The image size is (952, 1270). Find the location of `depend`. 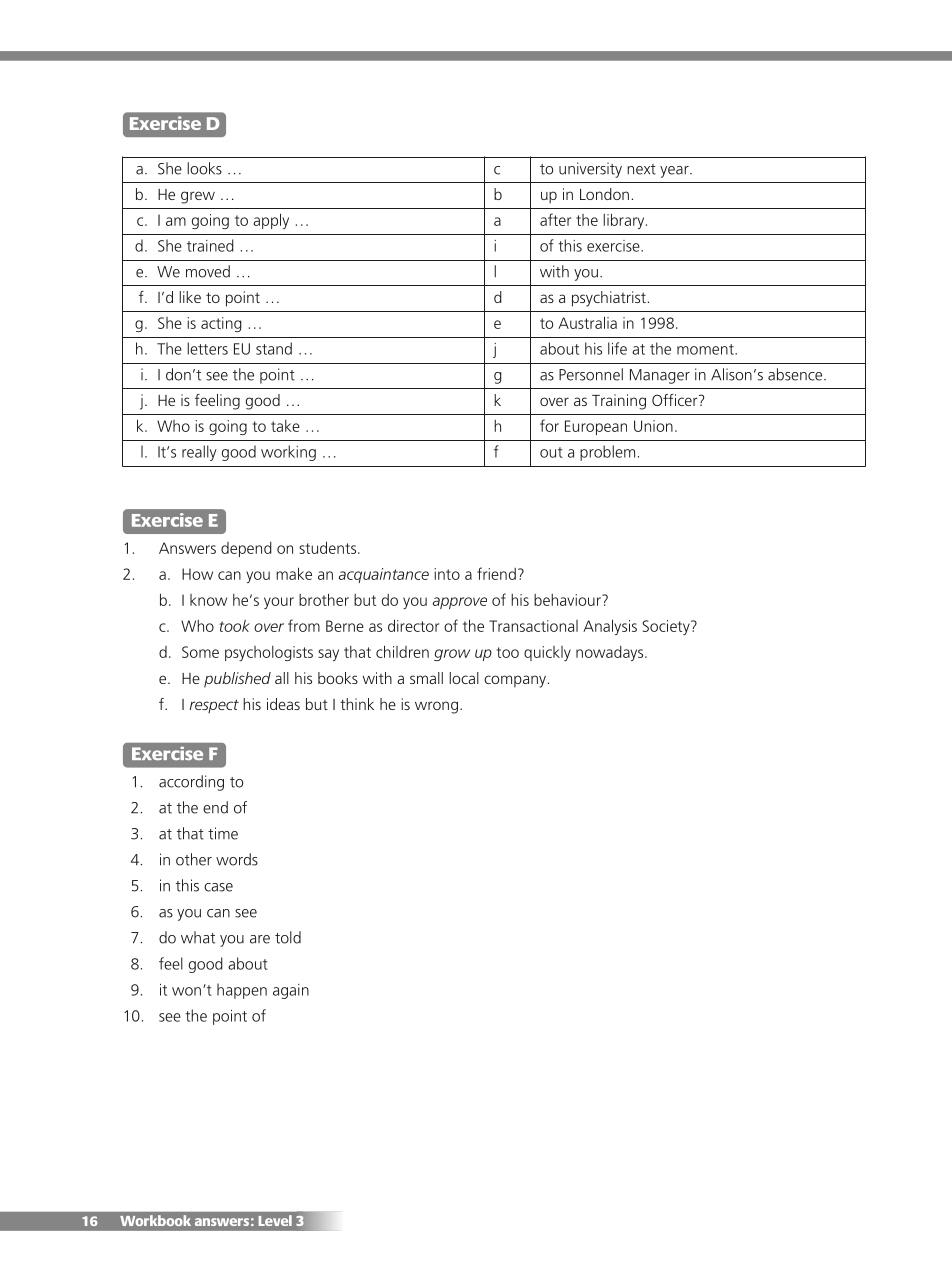

depend is located at coordinates (246, 549).
